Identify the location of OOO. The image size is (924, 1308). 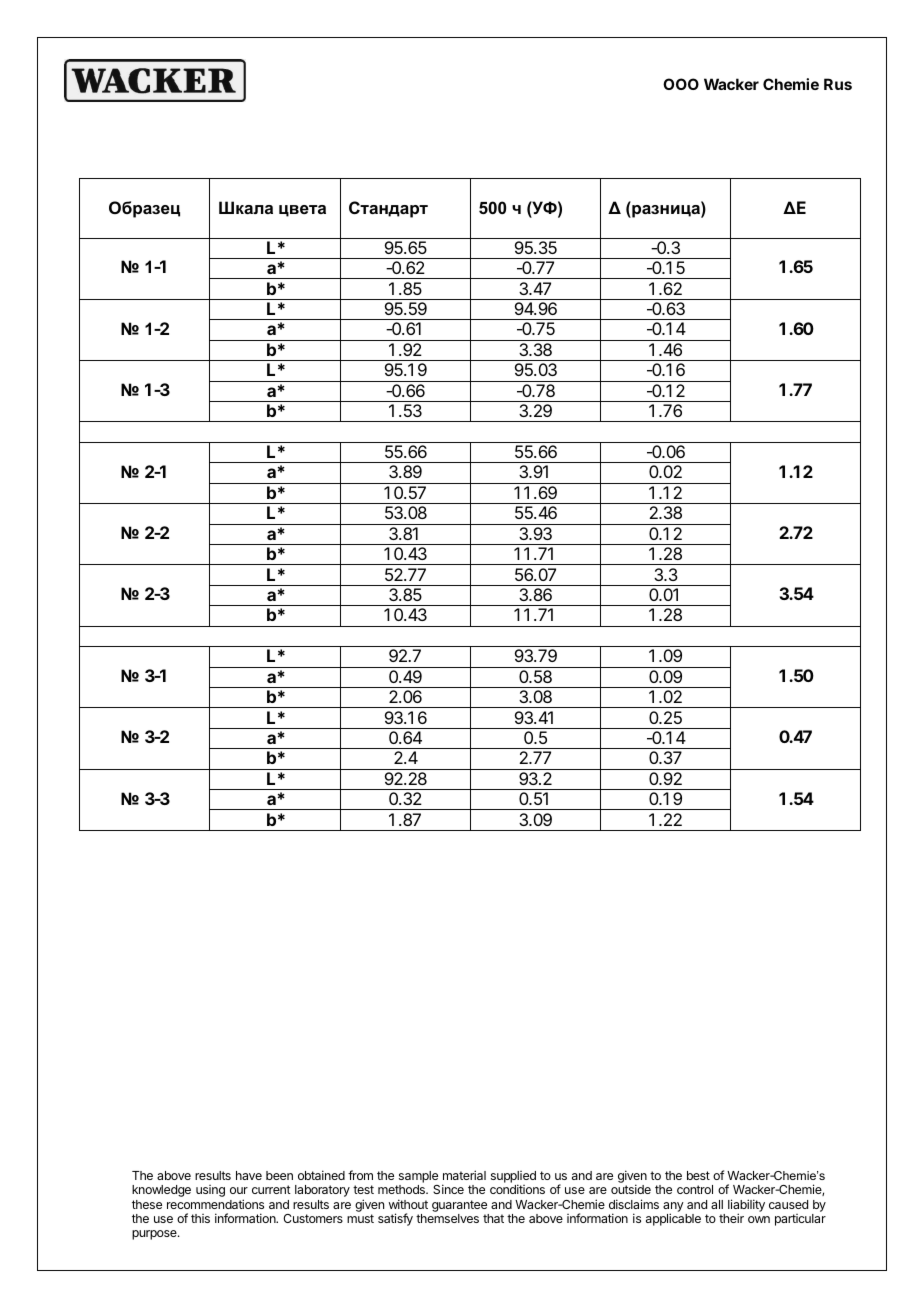
(681, 84).
